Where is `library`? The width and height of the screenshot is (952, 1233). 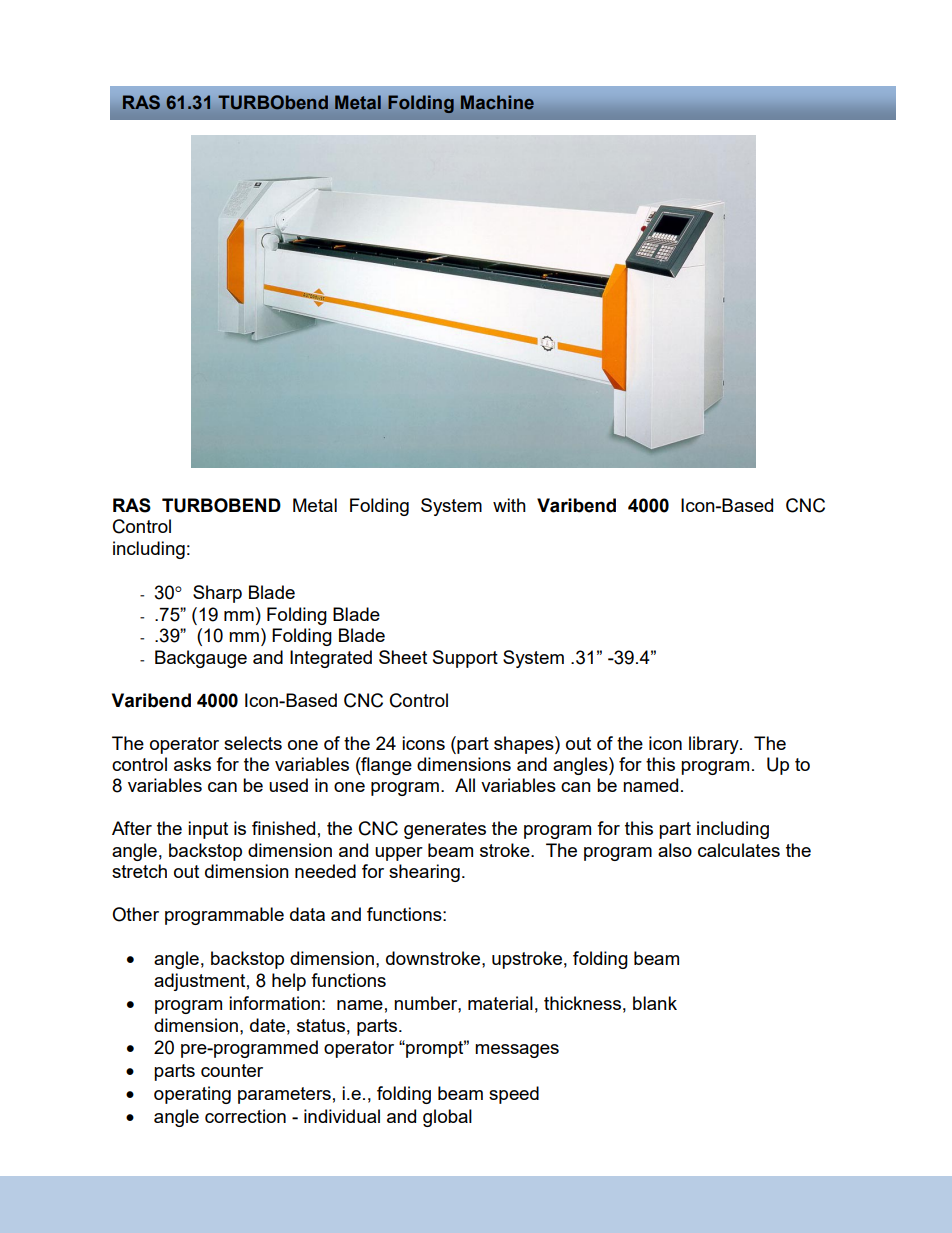 library is located at coordinates (715, 745).
